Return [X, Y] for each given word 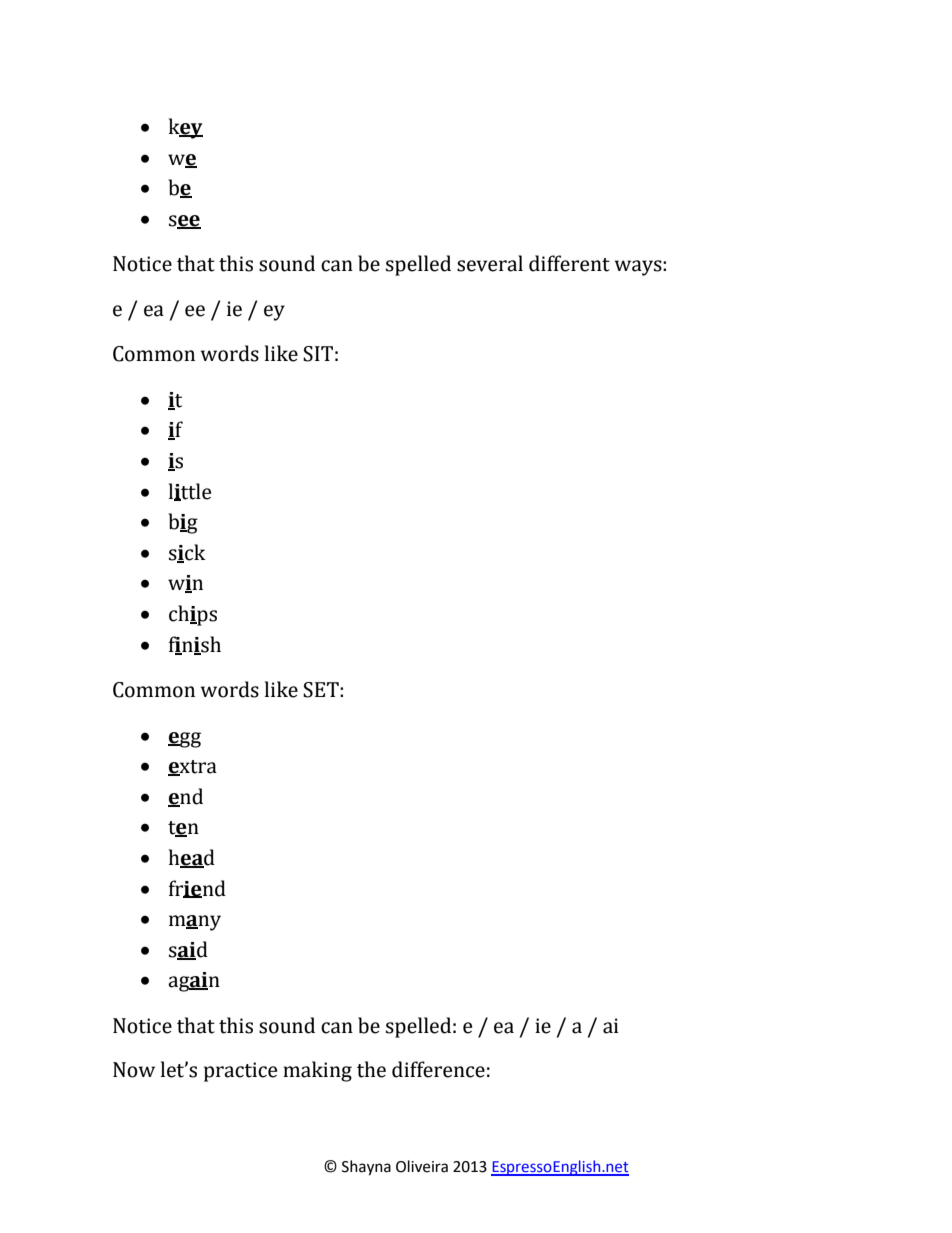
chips [193, 615]
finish [195, 645]
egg [184, 740]
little [190, 492]
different [569, 263]
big [183, 523]
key [186, 128]
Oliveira [422, 1166]
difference [438, 1069]
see [185, 221]
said [188, 950]
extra [192, 768]
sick [187, 553]
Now [134, 1070]
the [371, 1069]
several [490, 263]
